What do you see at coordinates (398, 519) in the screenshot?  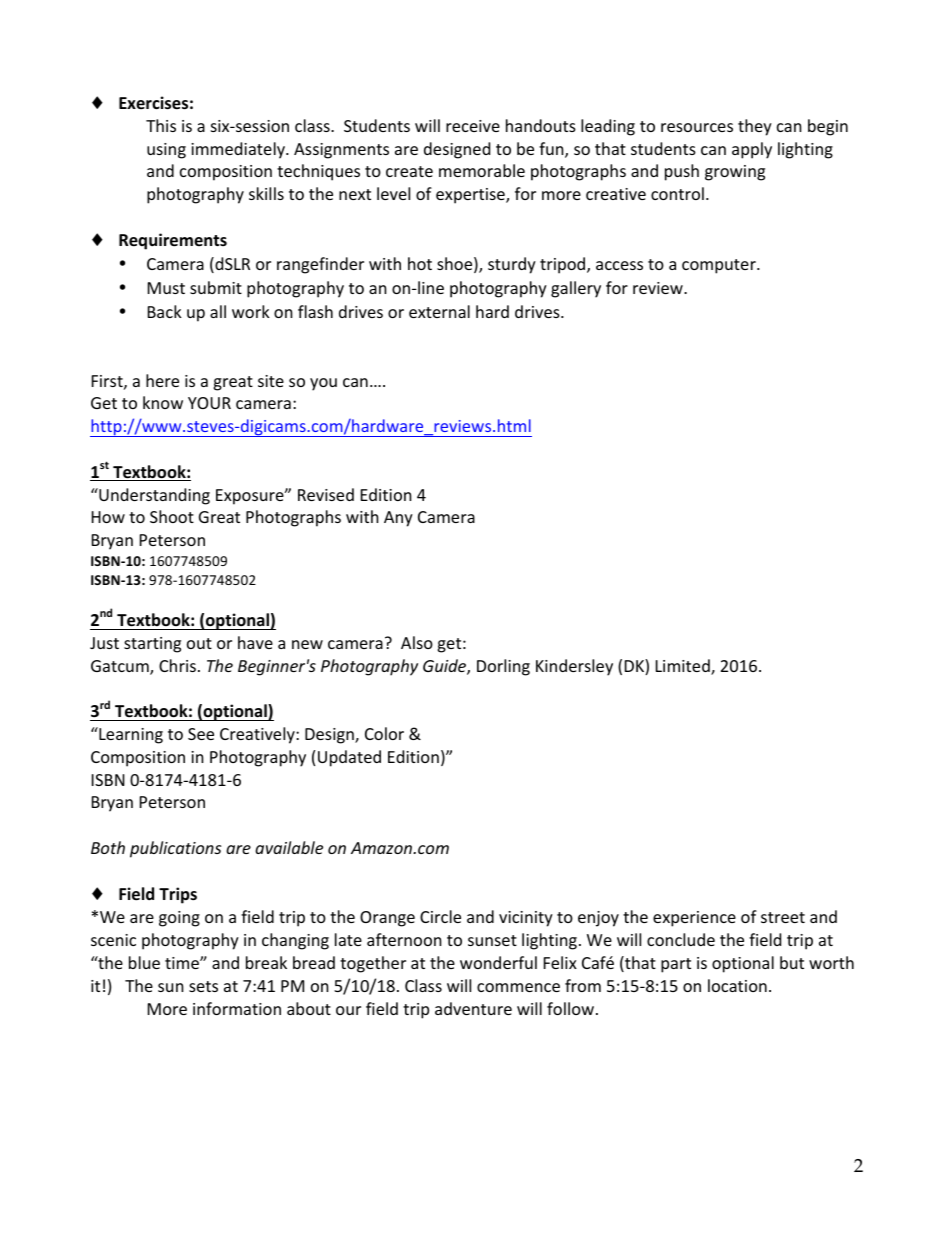 I see `Any` at bounding box center [398, 519].
